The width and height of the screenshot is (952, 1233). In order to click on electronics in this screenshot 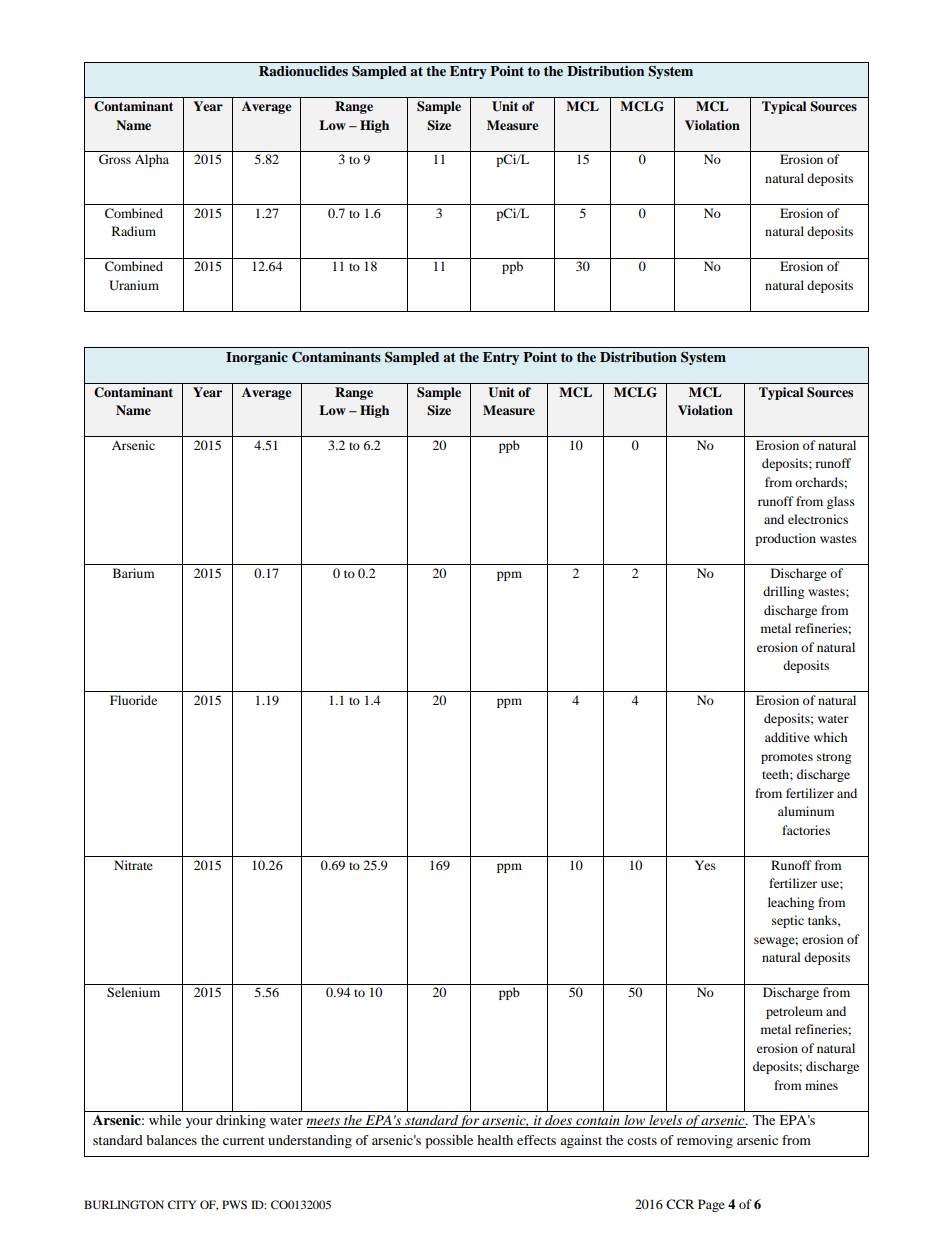, I will do `click(818, 519)`.
